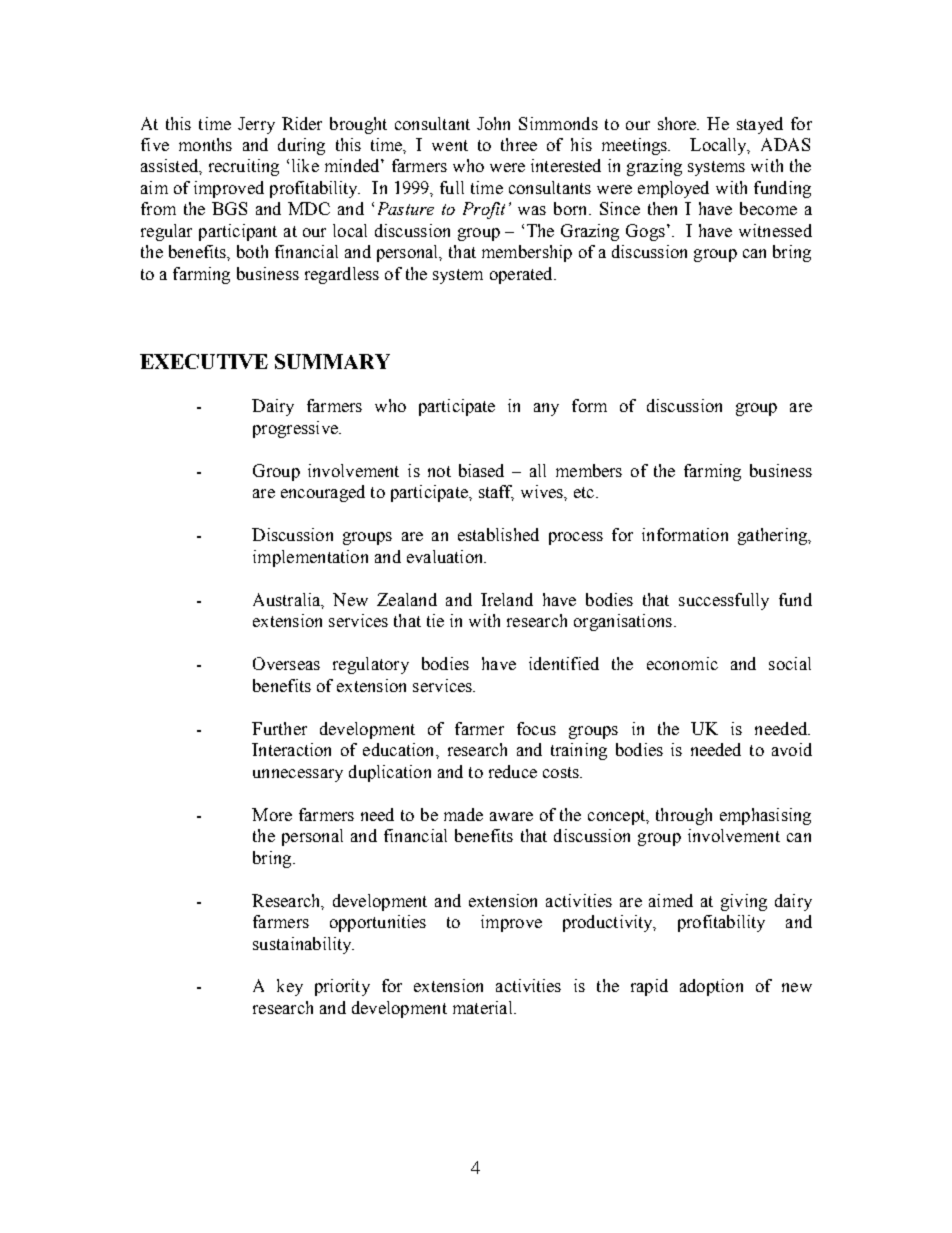 Image resolution: width=952 pixels, height=1233 pixels. What do you see at coordinates (546, 409) in the screenshot?
I see `any` at bounding box center [546, 409].
